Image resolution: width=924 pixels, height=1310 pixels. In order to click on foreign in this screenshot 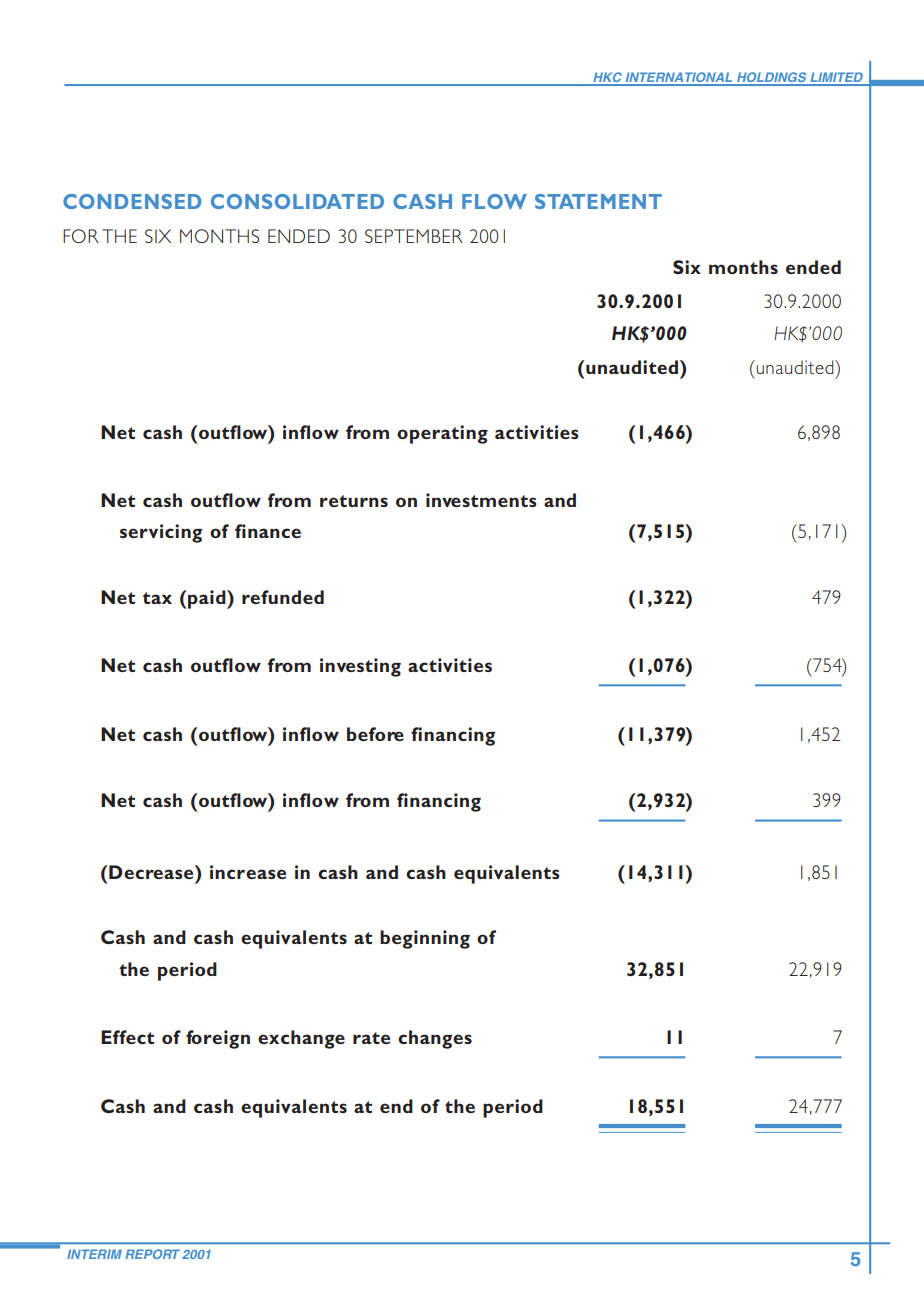, I will do `click(218, 1039)`.
